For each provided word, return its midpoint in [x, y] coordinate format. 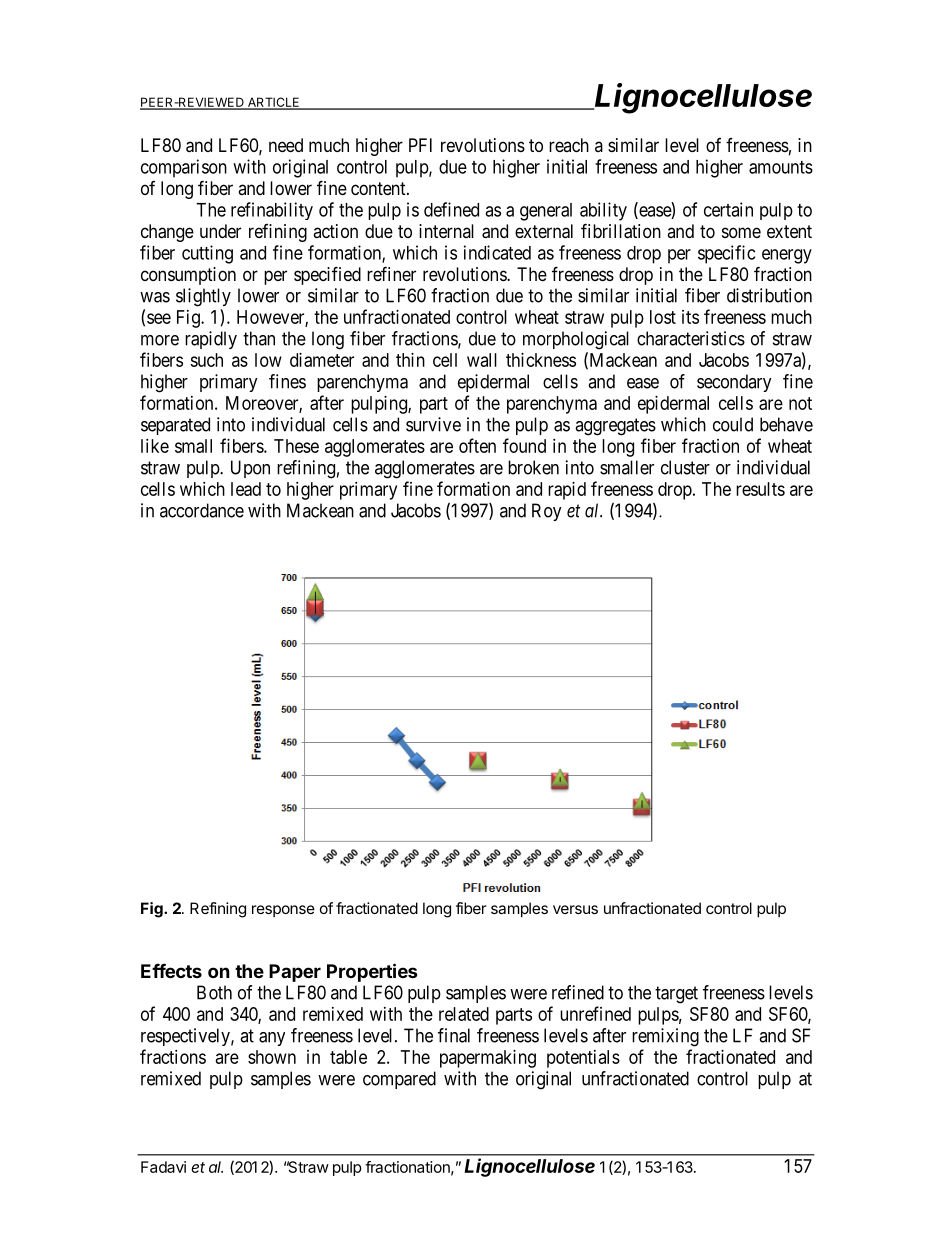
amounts [781, 167]
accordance [202, 510]
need [286, 145]
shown [272, 1057]
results [760, 489]
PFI [420, 145]
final [454, 1035]
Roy [547, 512]
